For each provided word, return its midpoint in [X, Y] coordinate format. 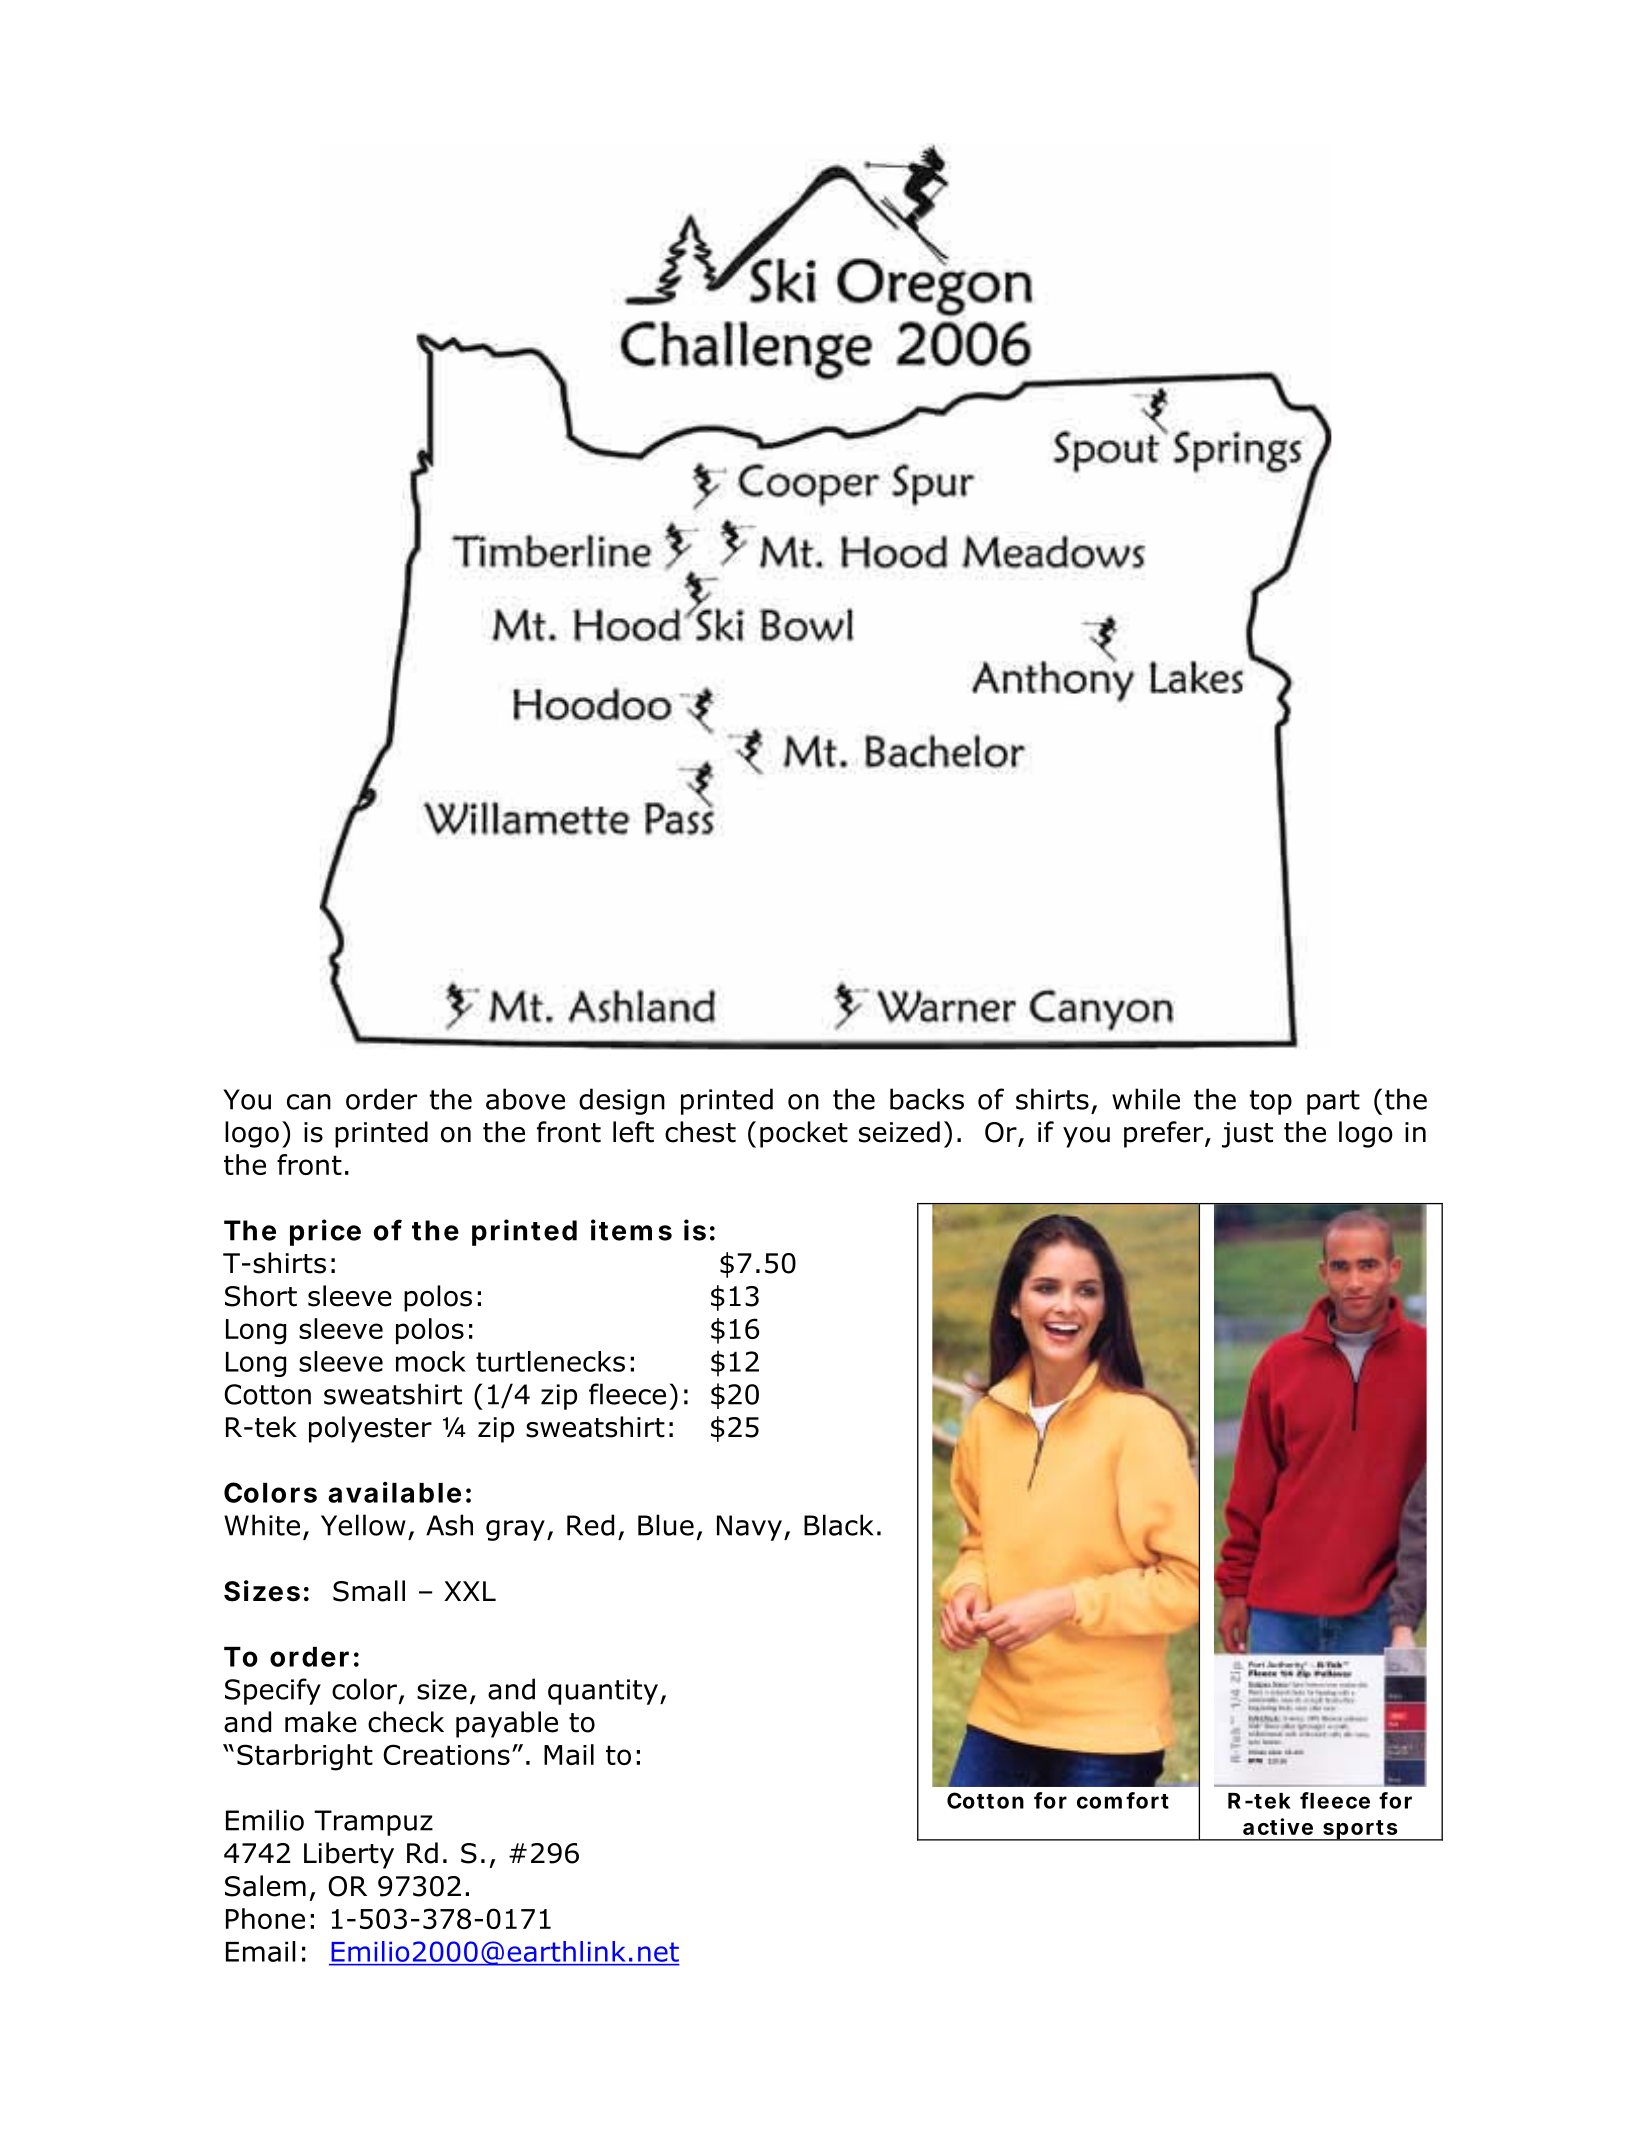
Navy [749, 1528]
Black [838, 1525]
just [1247, 1135]
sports [1360, 1830]
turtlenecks [550, 1361]
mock [431, 1361]
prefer [1165, 1134]
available [394, 1492]
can [309, 1102]
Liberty [349, 1855]
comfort [1123, 1800]
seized [899, 1132]
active [1278, 1826]
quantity [603, 1692]
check [406, 1722]
